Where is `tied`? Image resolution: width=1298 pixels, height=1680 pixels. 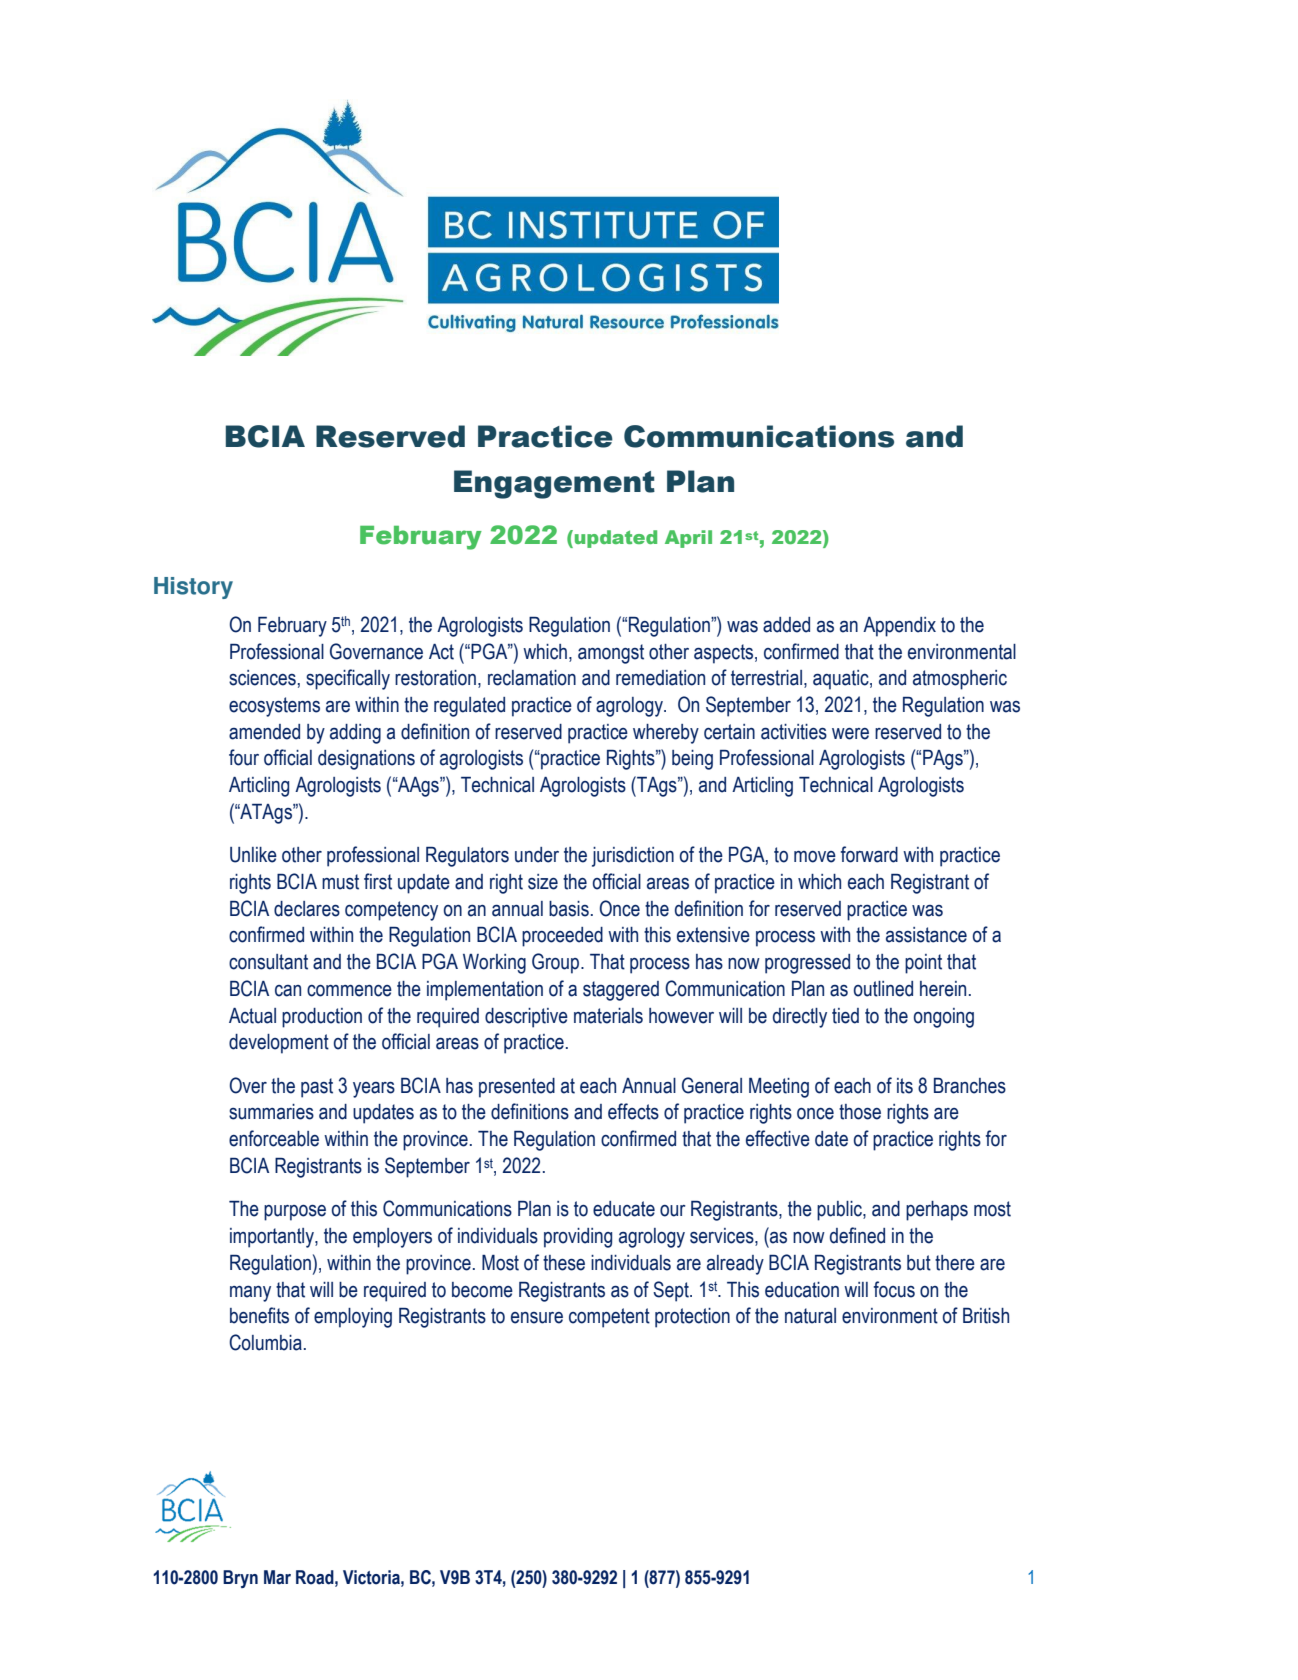
tied is located at coordinates (845, 1016).
